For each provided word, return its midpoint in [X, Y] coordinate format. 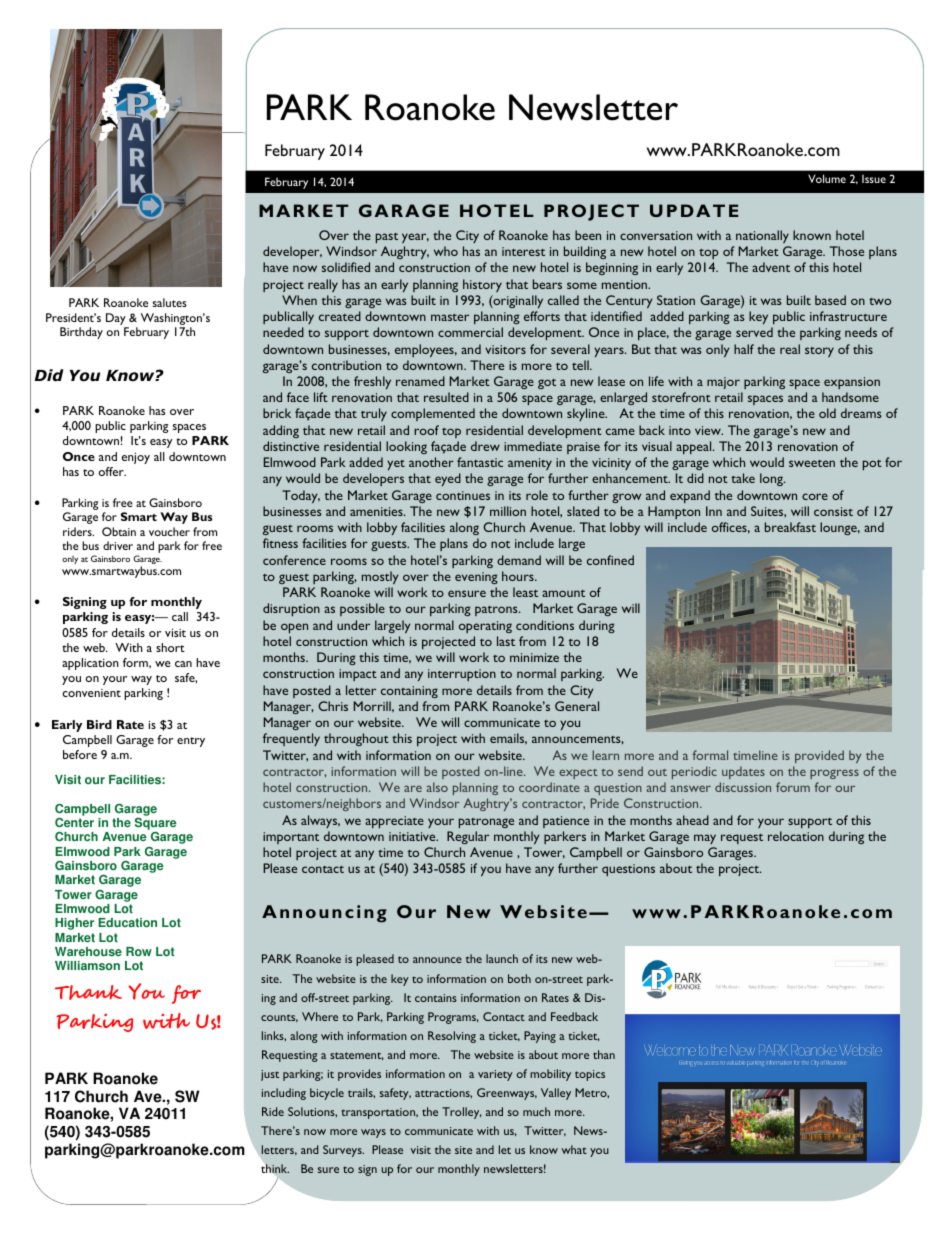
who [446, 251]
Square [156, 825]
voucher [169, 531]
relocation [796, 836]
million [508, 511]
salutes [170, 302]
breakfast [790, 527]
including [284, 1094]
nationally [762, 236]
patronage [486, 823]
